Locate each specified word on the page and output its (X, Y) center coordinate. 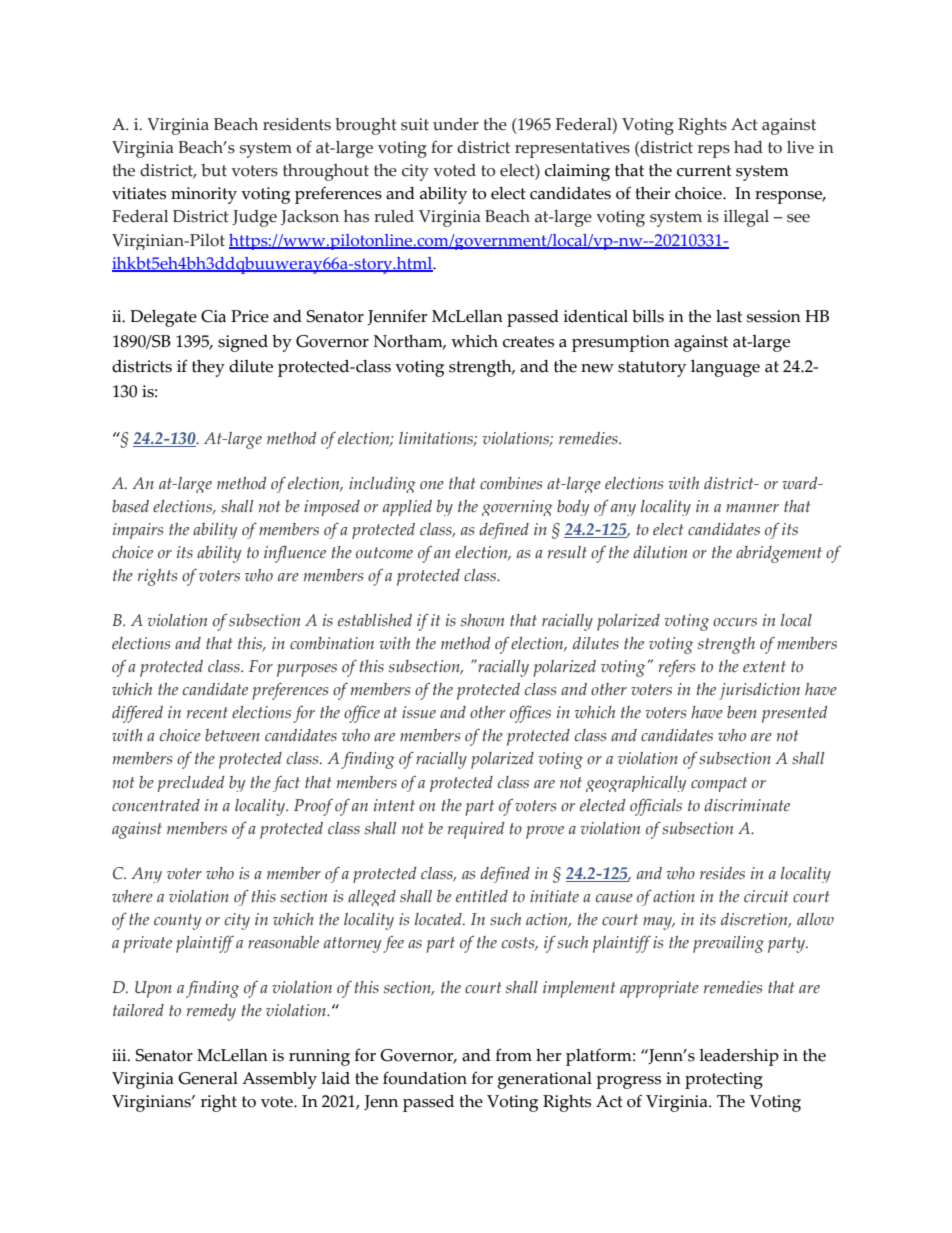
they (208, 368)
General (208, 1078)
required (476, 830)
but (214, 170)
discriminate (747, 805)
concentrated (156, 805)
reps (714, 151)
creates (528, 342)
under (456, 124)
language (725, 368)
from (514, 1055)
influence (295, 554)
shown (482, 620)
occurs (735, 622)
